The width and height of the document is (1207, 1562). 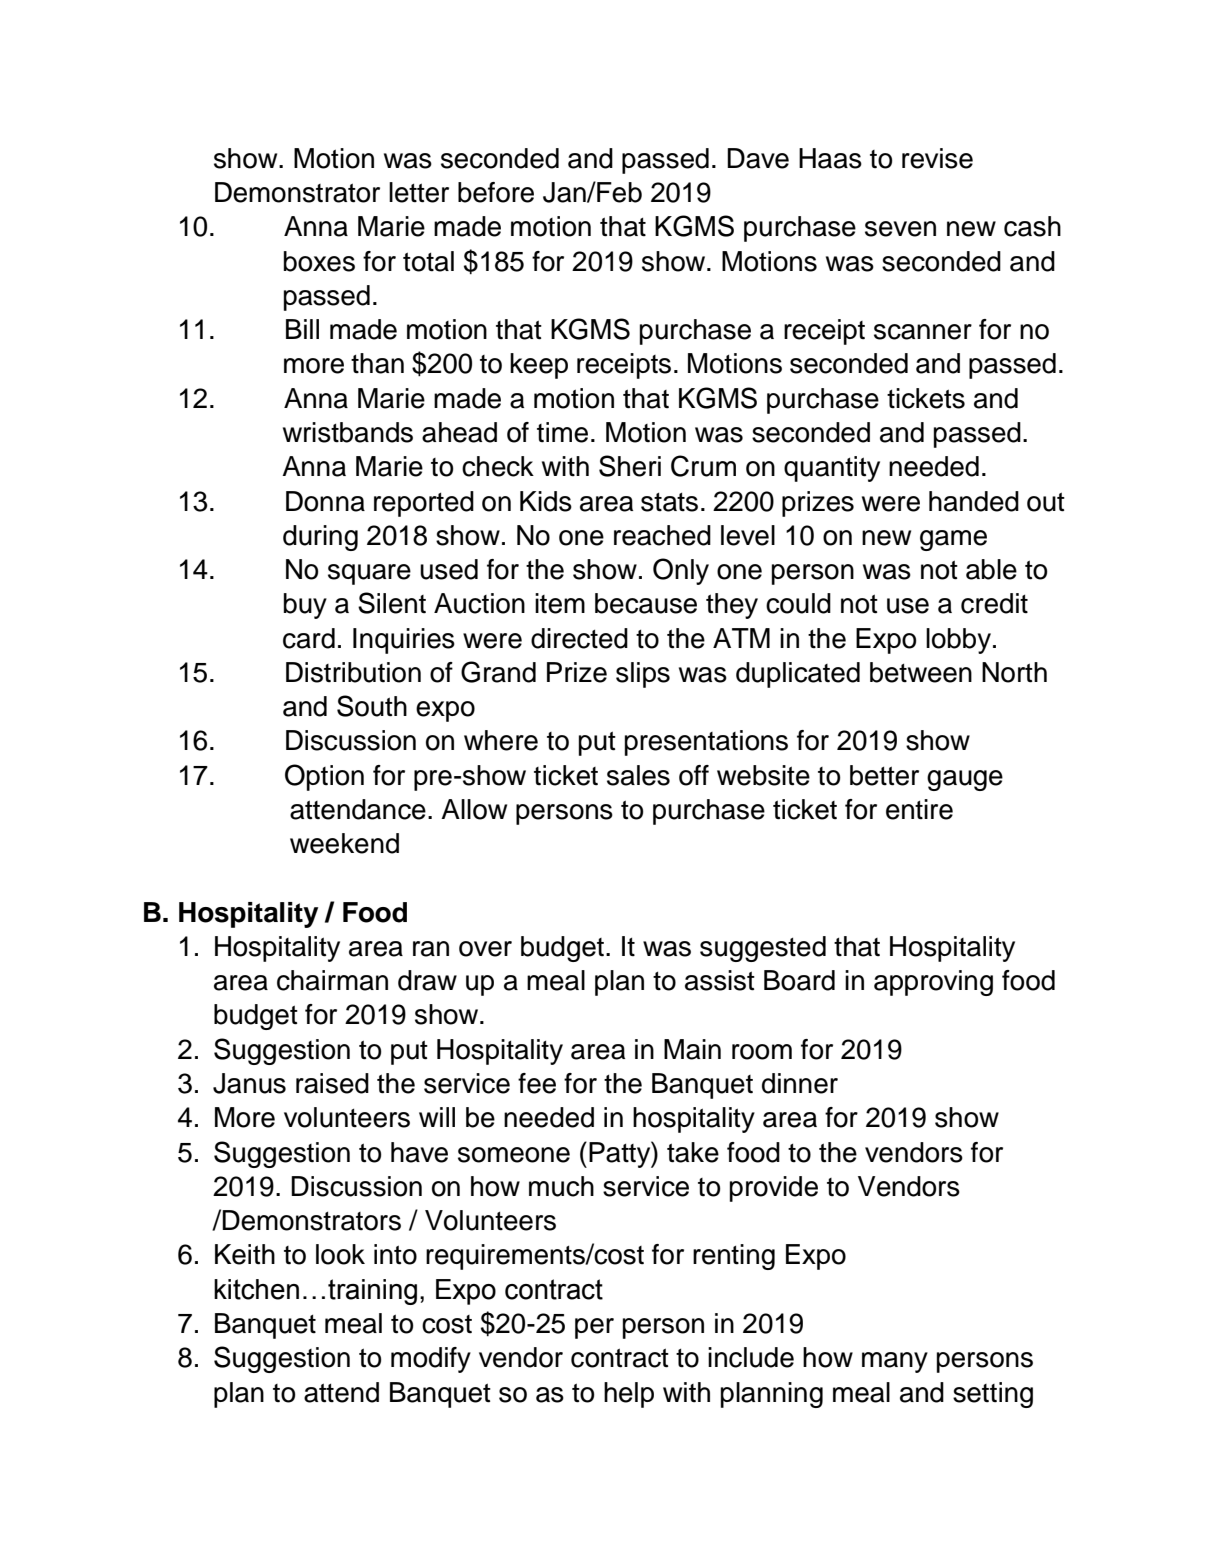 I want to click on entire, so click(x=919, y=809).
